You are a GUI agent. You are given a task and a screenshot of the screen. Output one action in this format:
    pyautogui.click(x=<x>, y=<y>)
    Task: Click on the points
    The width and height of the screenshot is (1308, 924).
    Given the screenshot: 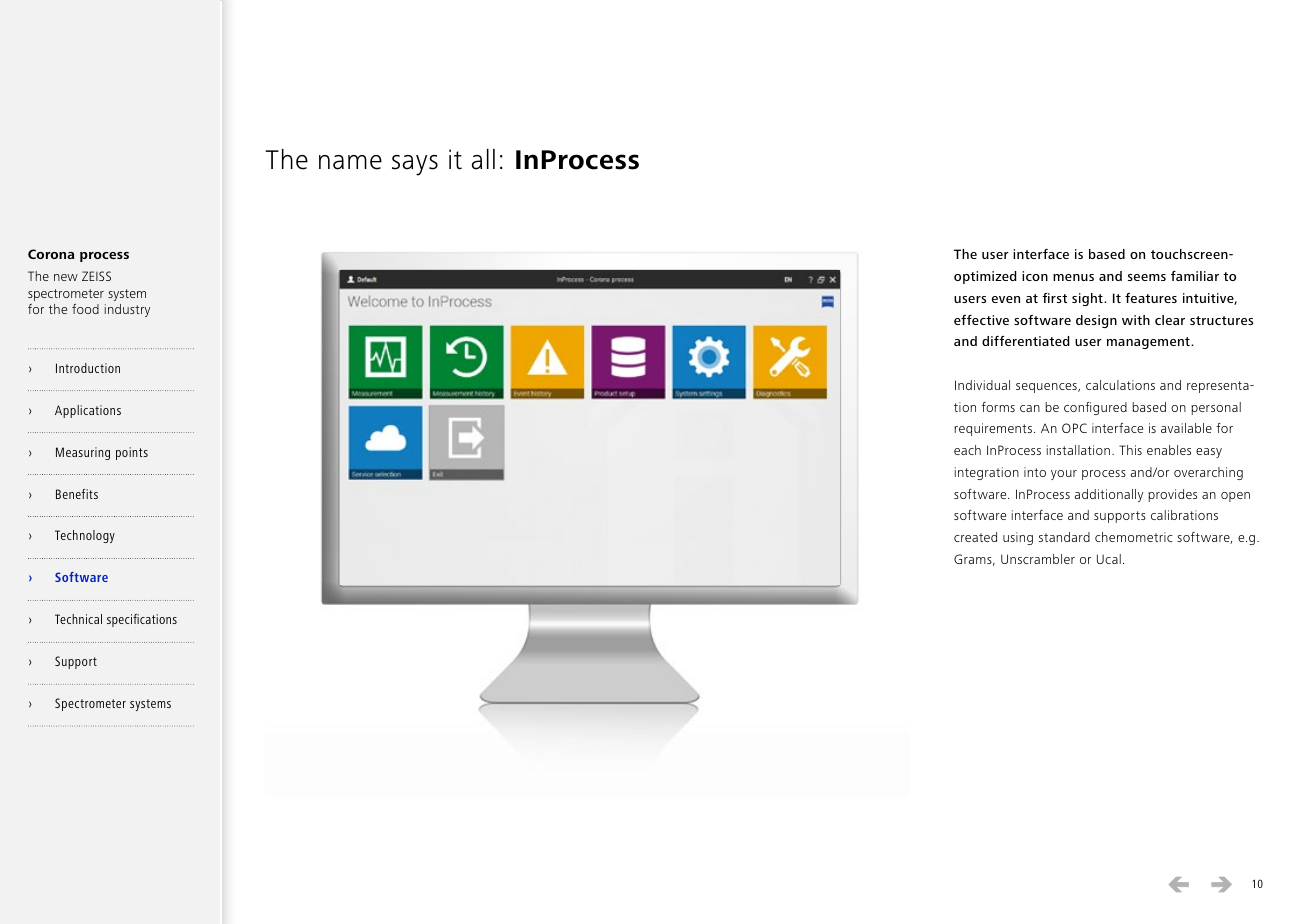 What is the action you would take?
    pyautogui.click(x=132, y=453)
